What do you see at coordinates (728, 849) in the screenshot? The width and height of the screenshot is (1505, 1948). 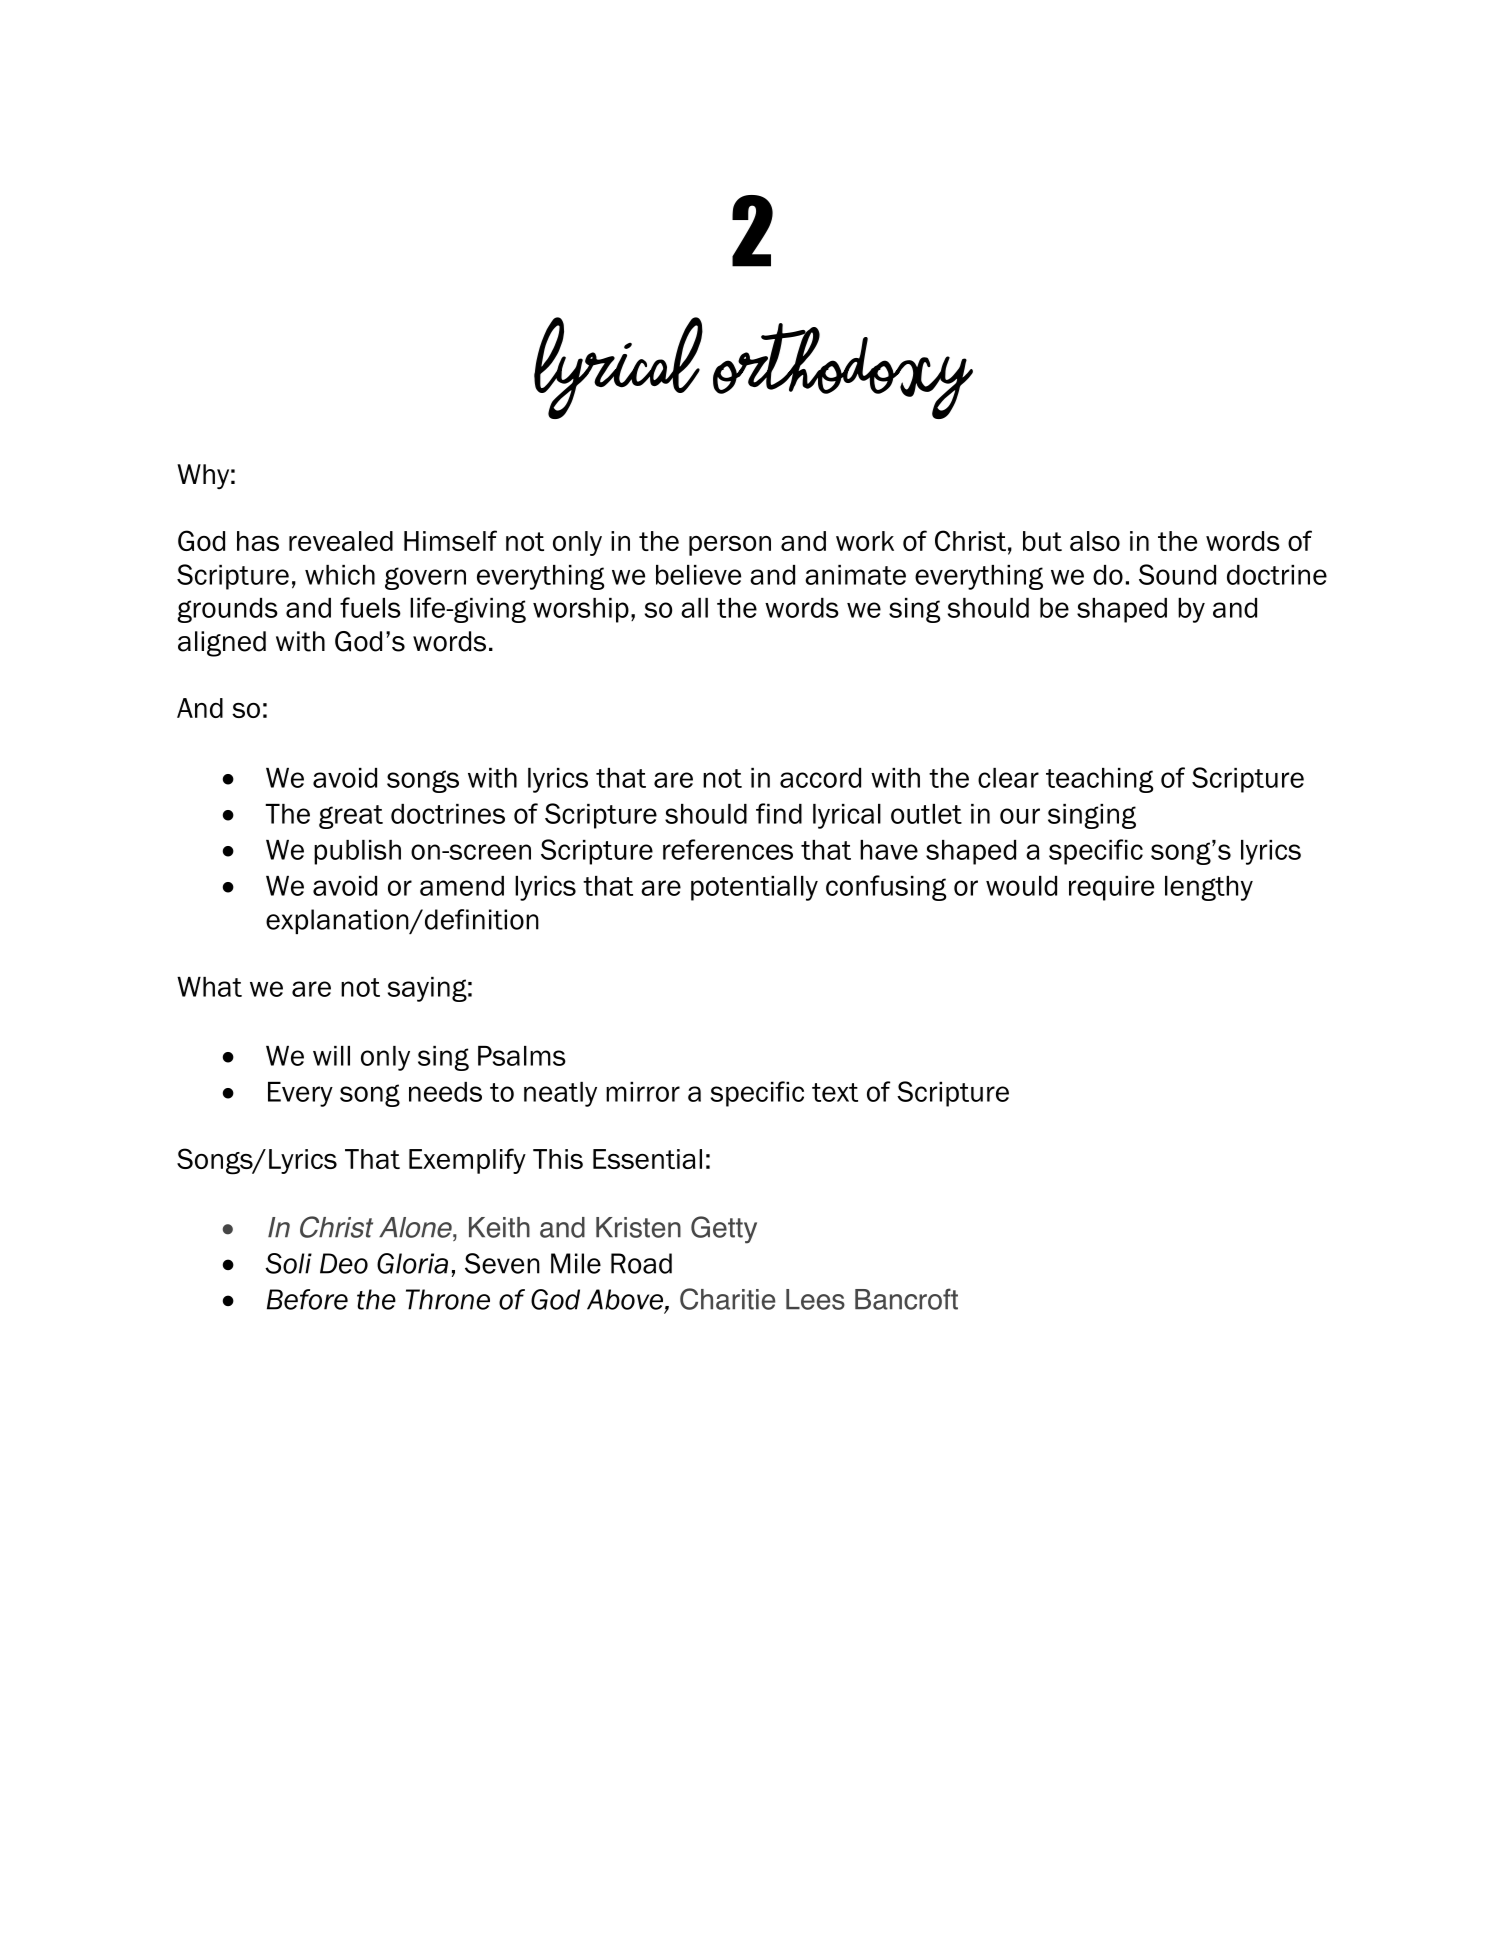 I see `references` at bounding box center [728, 849].
